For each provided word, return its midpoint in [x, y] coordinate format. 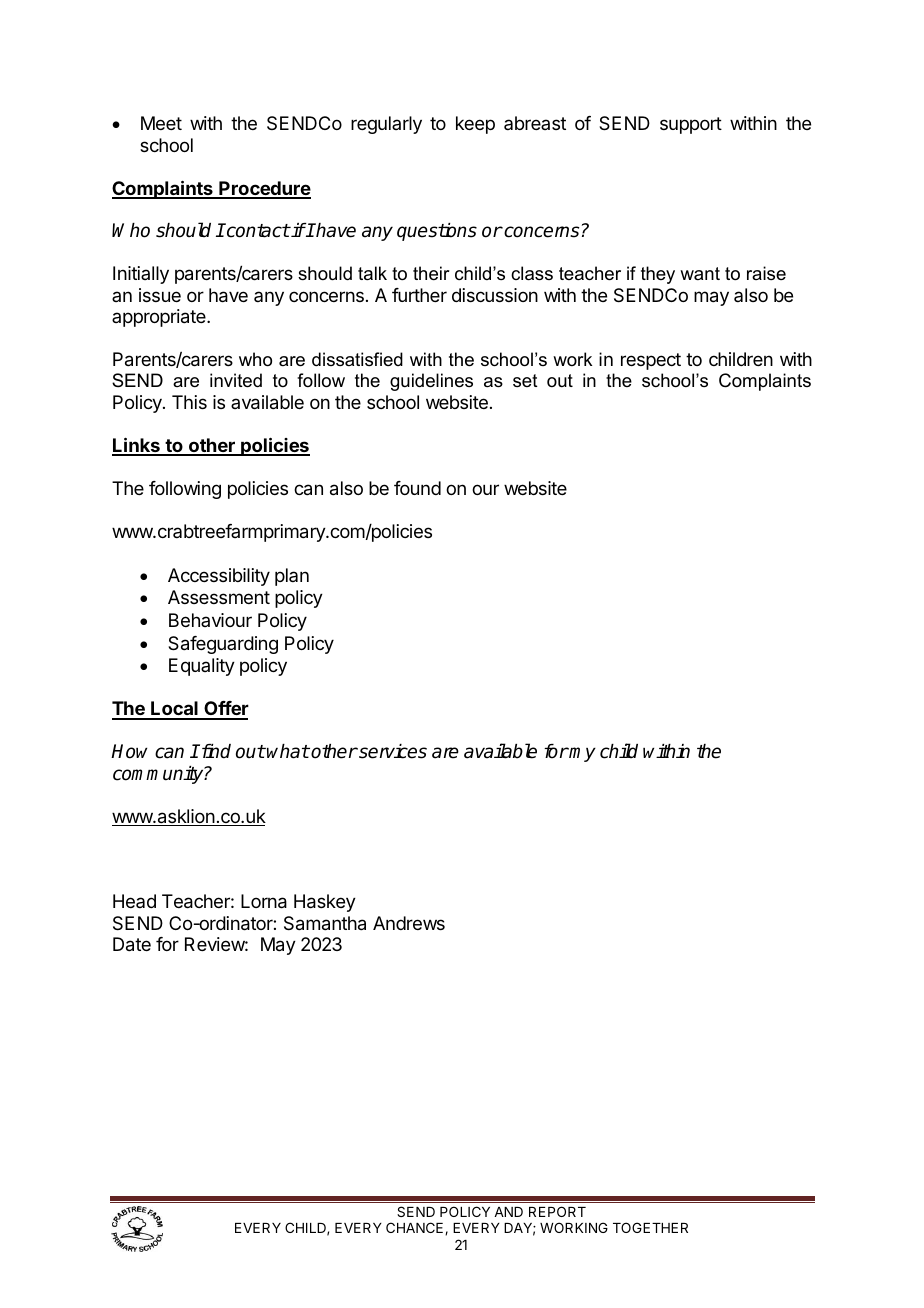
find [215, 751]
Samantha [325, 923]
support [691, 125]
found [417, 488]
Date [132, 944]
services [392, 751]
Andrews [409, 923]
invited [236, 380]
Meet [161, 123]
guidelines [431, 382]
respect [651, 361]
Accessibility [219, 577]
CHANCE [416, 1228]
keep [475, 125]
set [525, 380]
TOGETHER [650, 1227]
